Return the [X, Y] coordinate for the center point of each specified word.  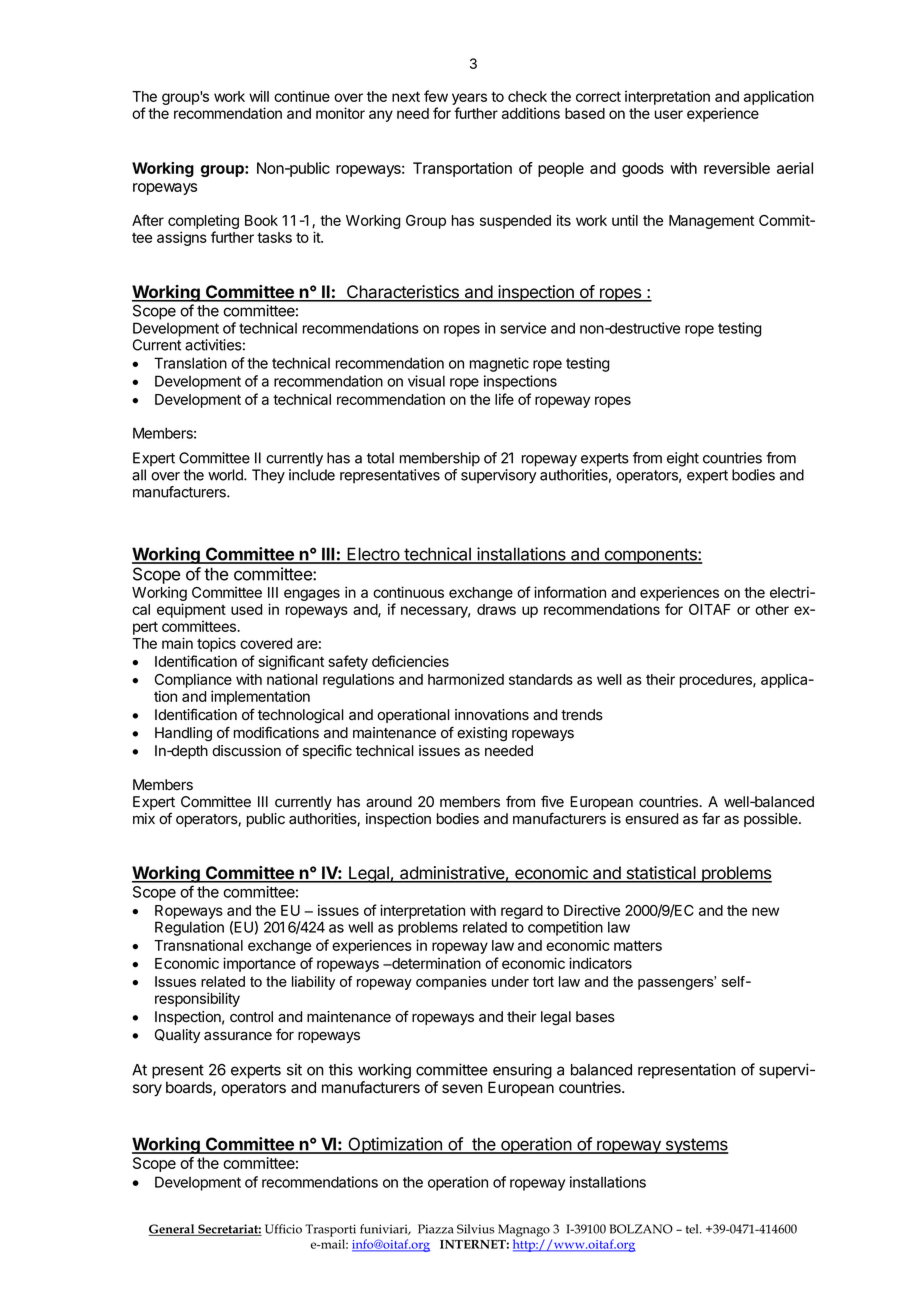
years [469, 100]
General [173, 1230]
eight [683, 459]
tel [693, 1229]
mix [144, 818]
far [711, 818]
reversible [737, 168]
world [226, 475]
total [380, 458]
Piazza [436, 1229]
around [389, 802]
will [259, 96]
